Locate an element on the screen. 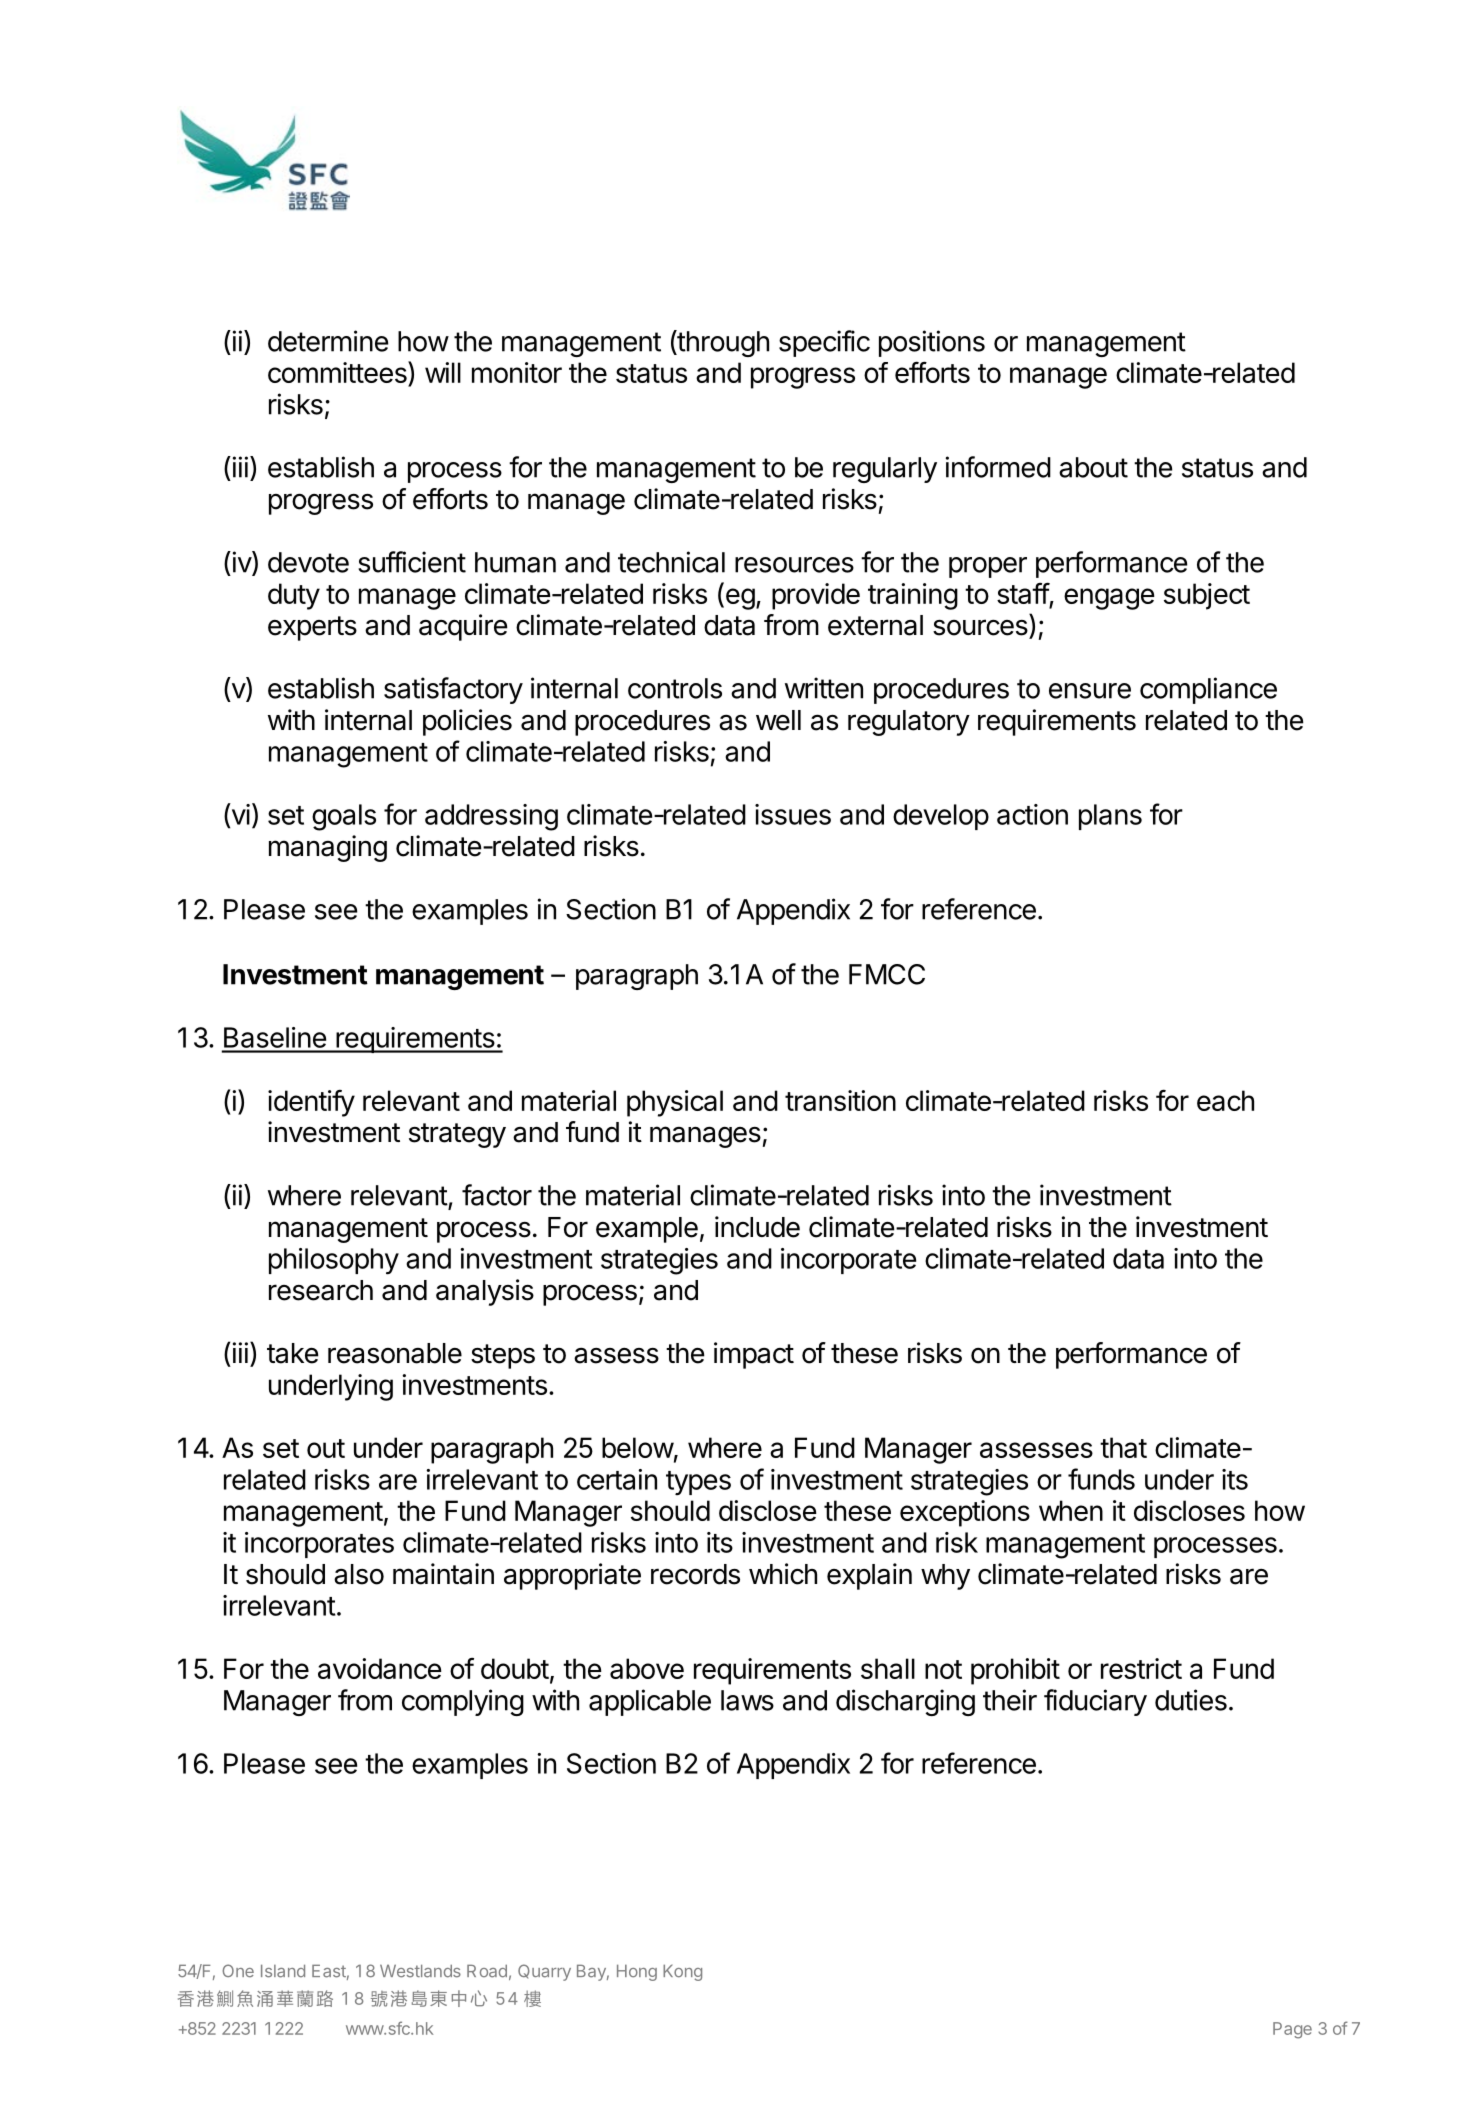 The width and height of the screenshot is (1484, 2101). which is located at coordinates (783, 1574).
